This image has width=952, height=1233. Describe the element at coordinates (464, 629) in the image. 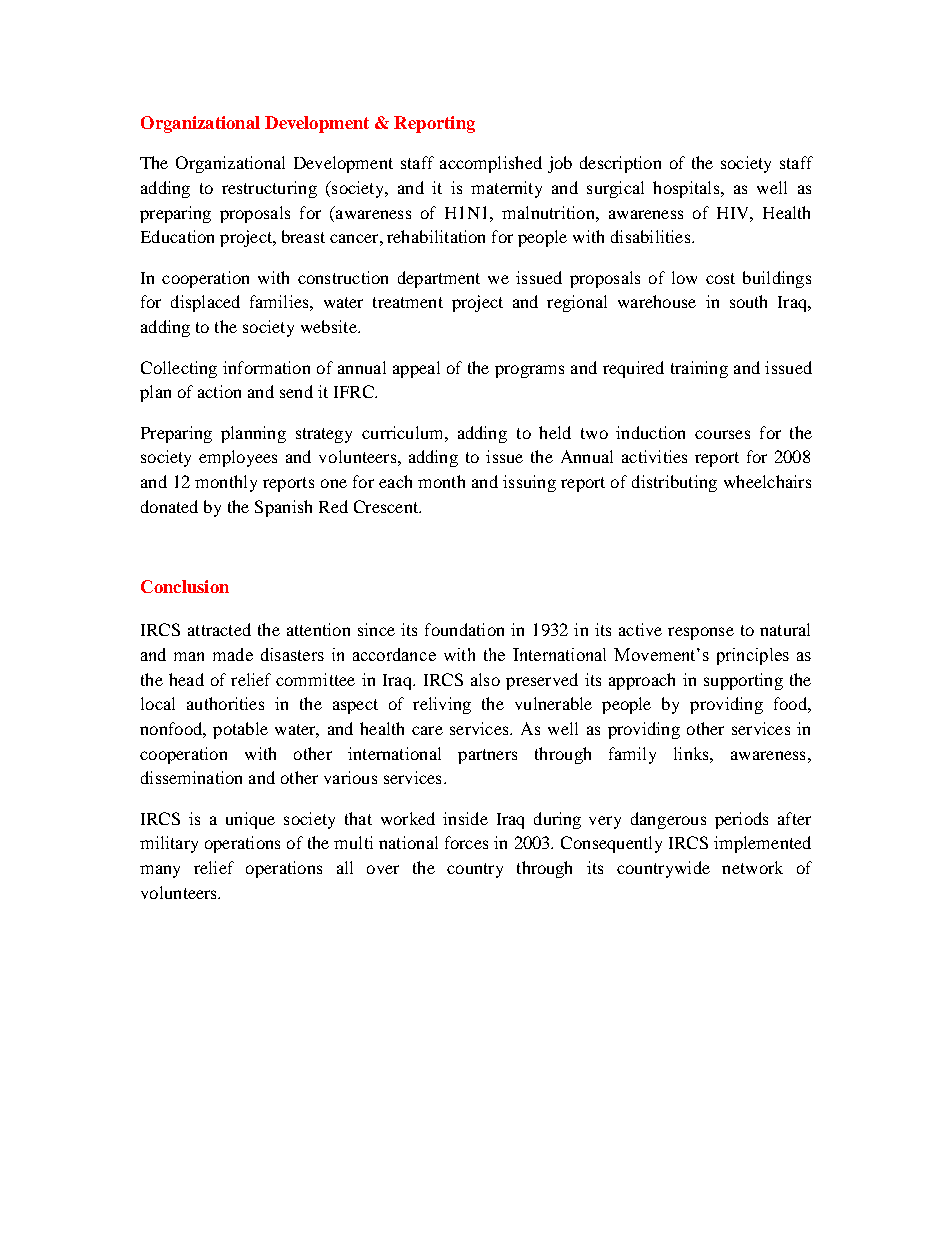

I see `foundation` at that location.
